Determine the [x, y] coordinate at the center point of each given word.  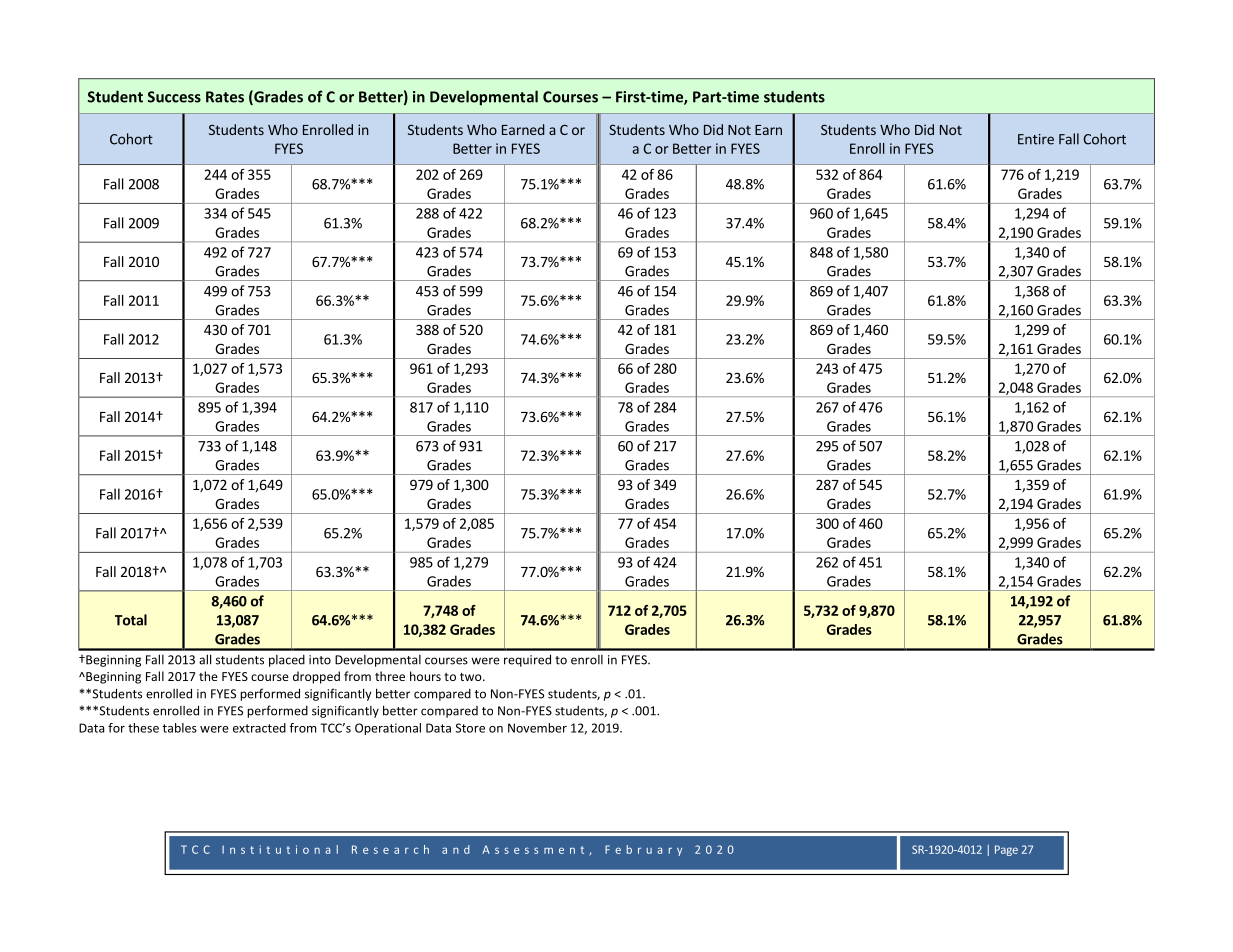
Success [174, 97]
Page [1006, 850]
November [537, 728]
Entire [1036, 139]
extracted [259, 728]
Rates [225, 97]
